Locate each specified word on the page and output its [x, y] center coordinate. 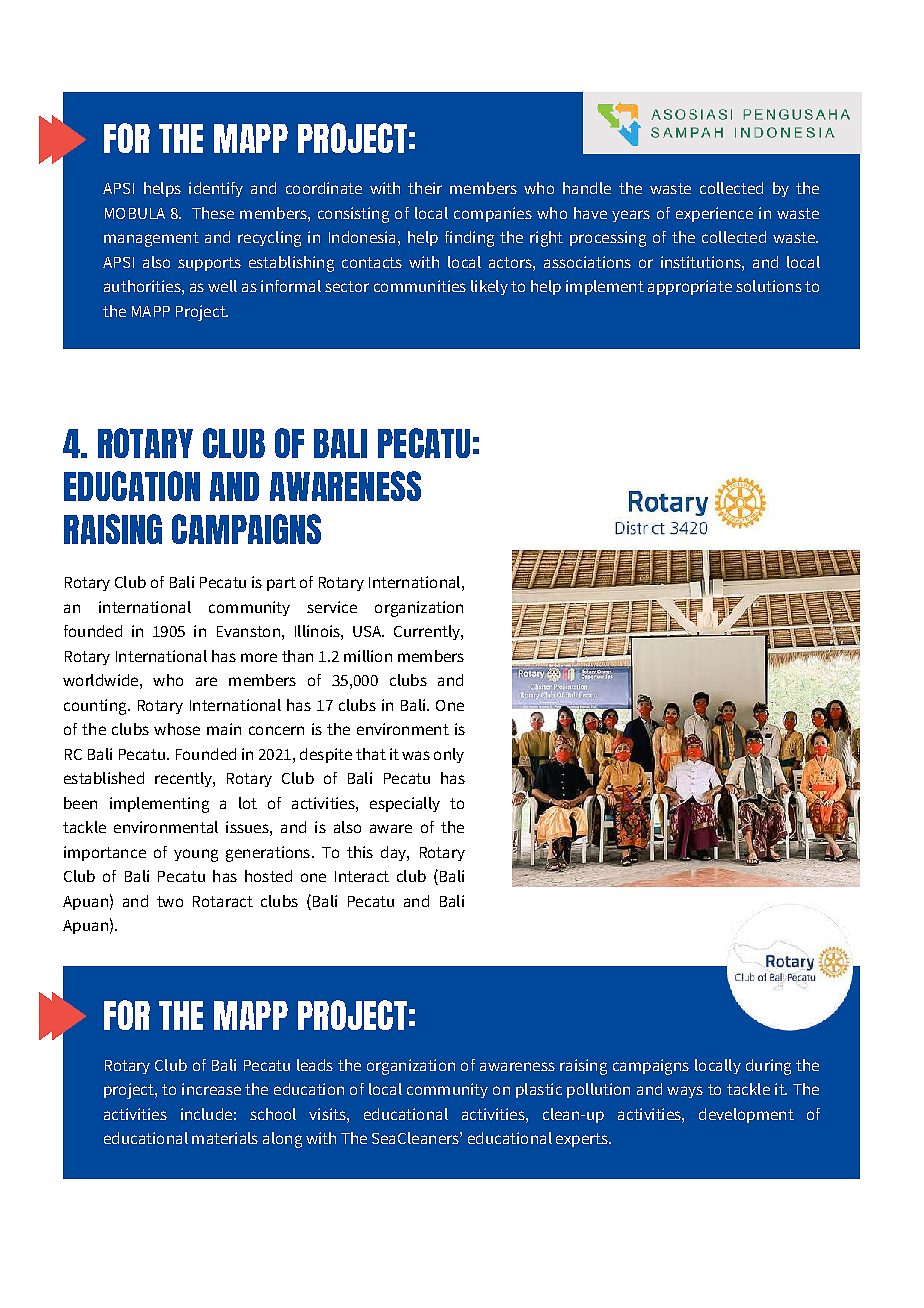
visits [328, 1114]
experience [714, 214]
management [151, 239]
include [206, 1114]
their [425, 188]
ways [685, 1092]
